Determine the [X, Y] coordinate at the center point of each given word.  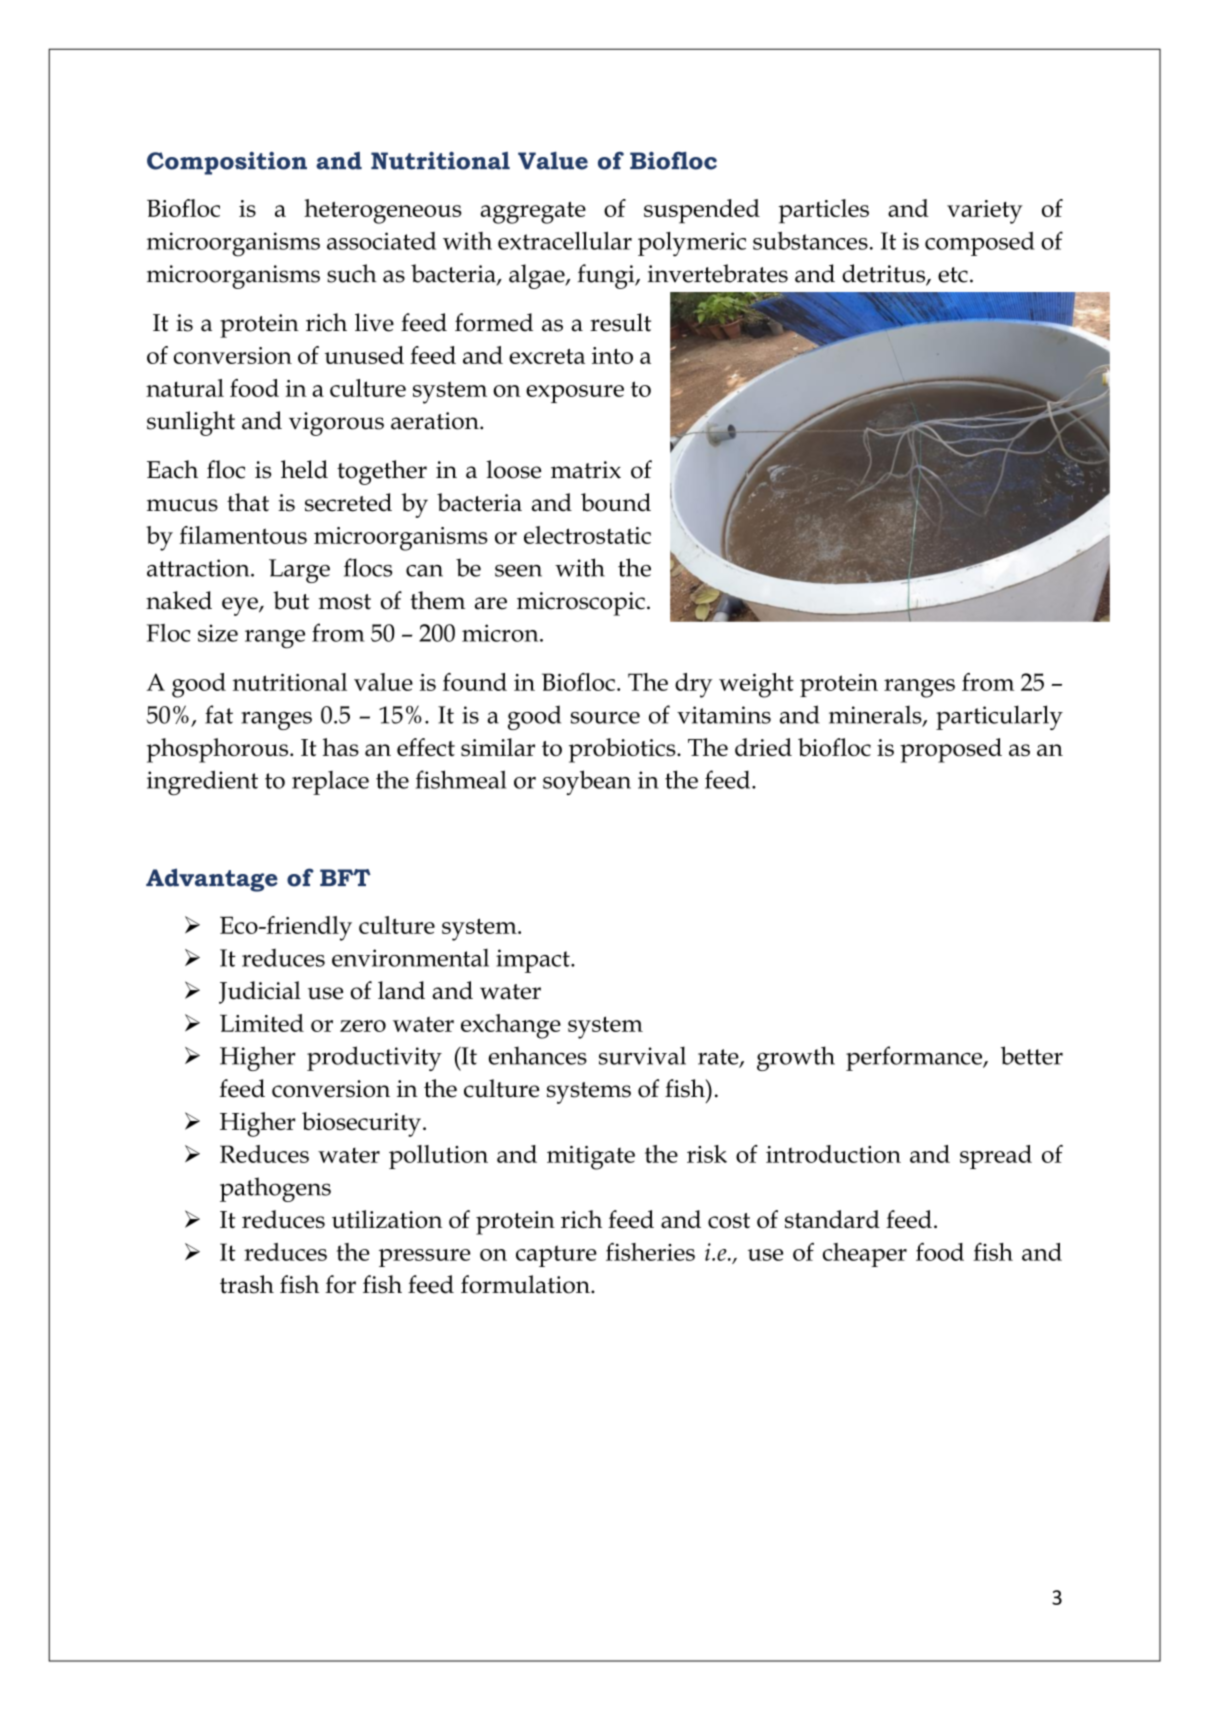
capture [556, 1256]
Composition [227, 163]
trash [247, 1284]
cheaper [865, 1255]
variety [985, 212]
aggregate [533, 213]
